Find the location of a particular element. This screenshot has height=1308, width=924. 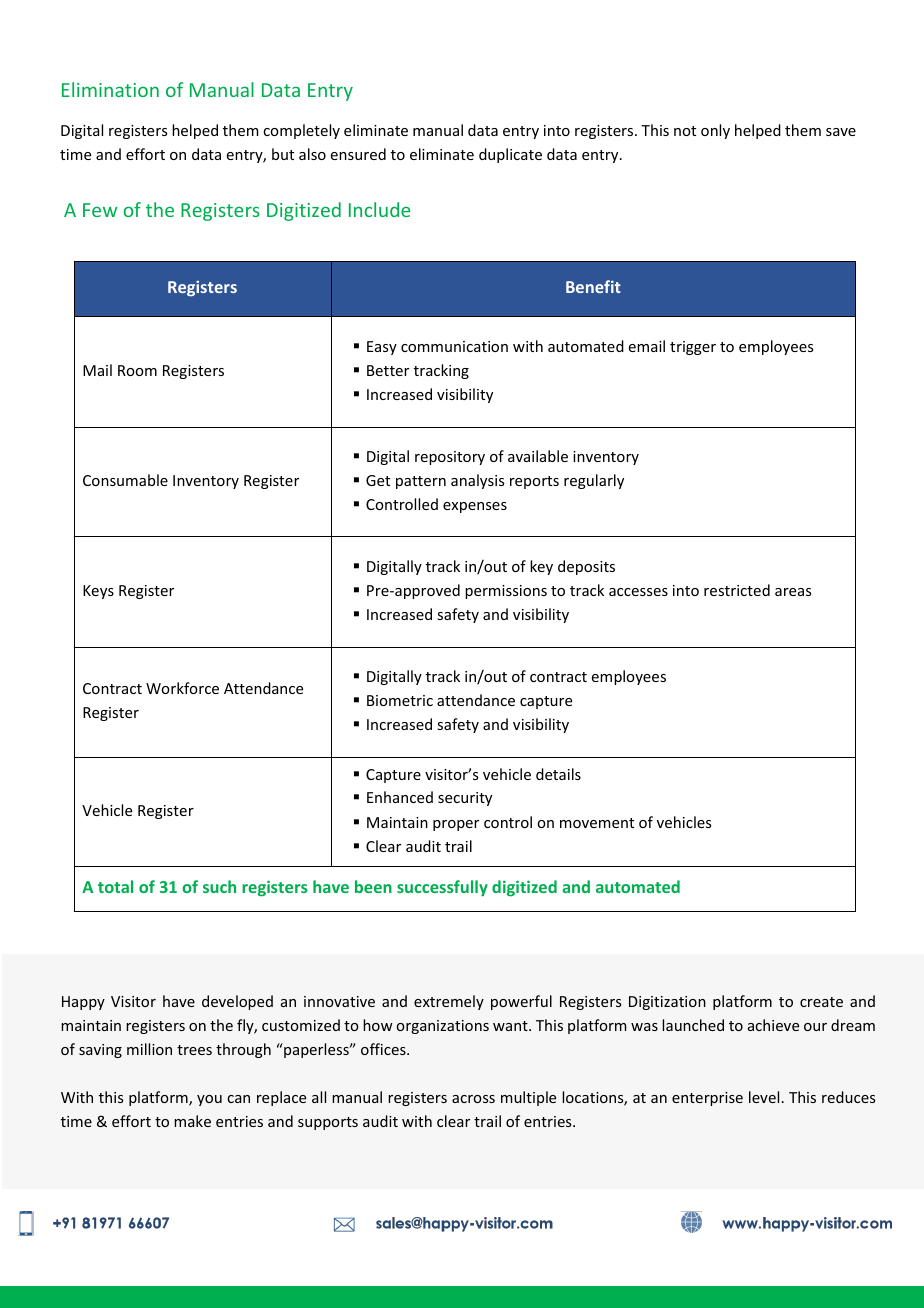

Keys is located at coordinates (98, 592).
